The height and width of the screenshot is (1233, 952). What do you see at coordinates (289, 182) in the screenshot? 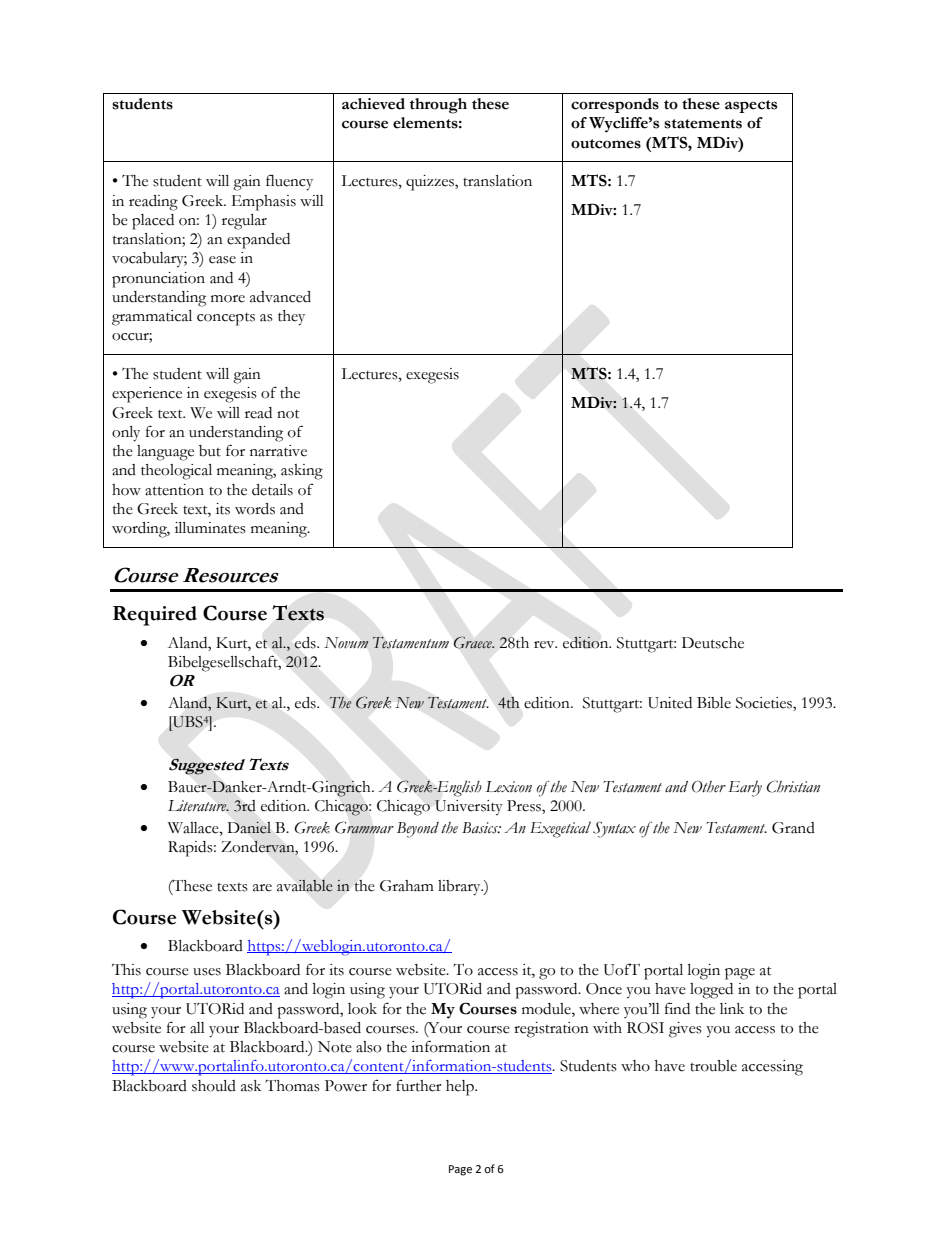
I see `fluency` at bounding box center [289, 182].
